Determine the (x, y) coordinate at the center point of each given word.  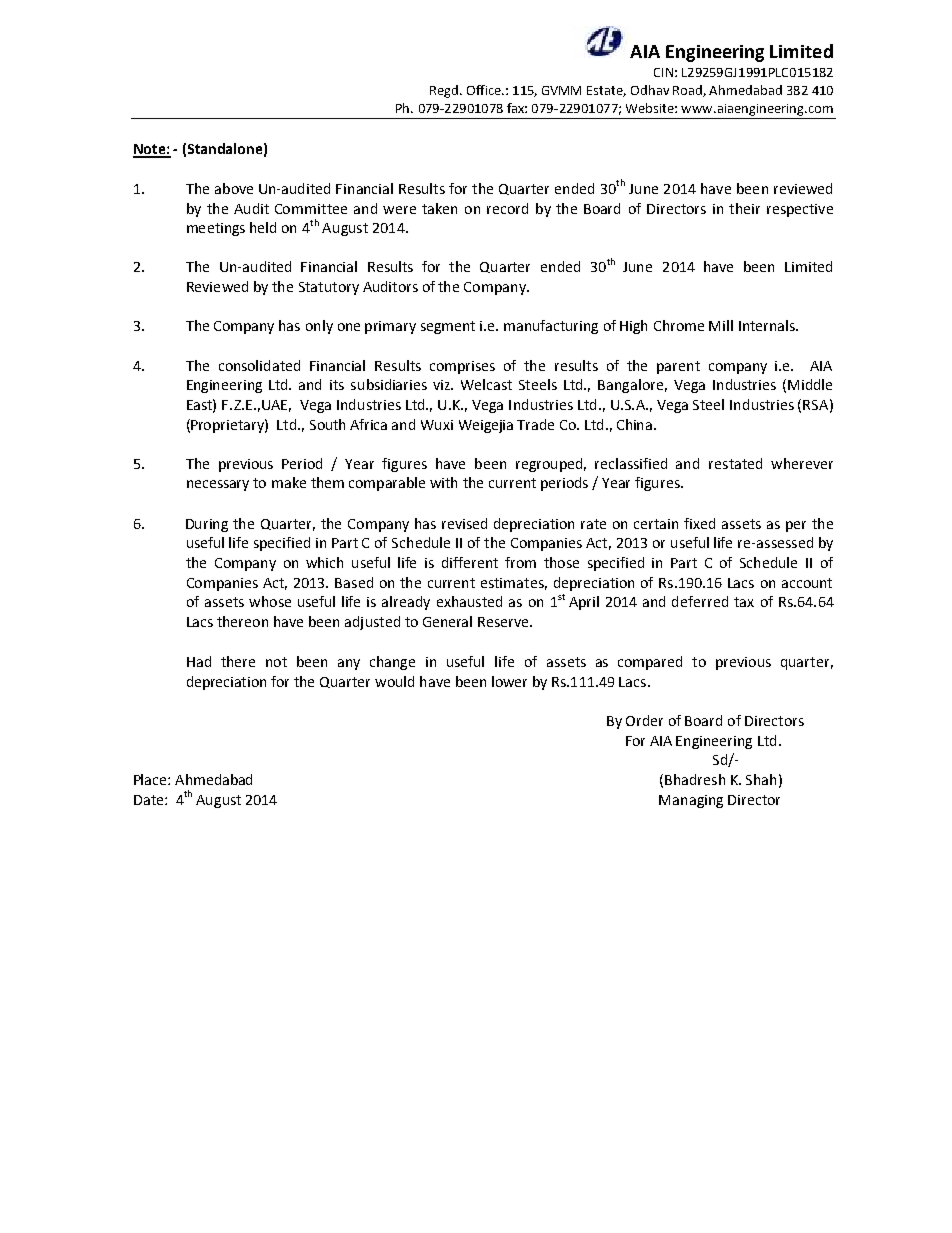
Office (485, 90)
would (394, 681)
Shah (761, 779)
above (234, 188)
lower (509, 681)
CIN (663, 72)
